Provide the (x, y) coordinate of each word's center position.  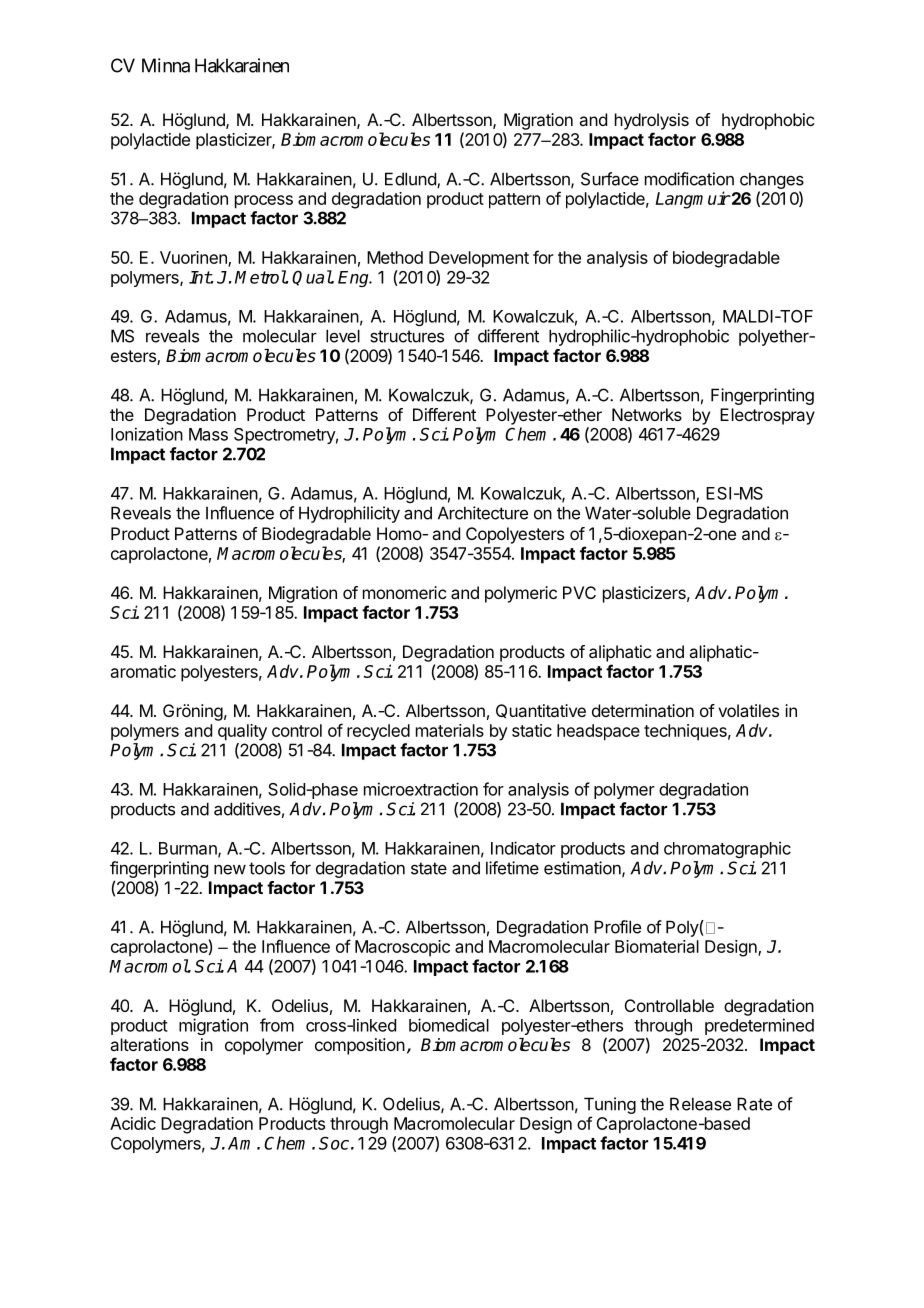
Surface (610, 179)
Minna (166, 65)
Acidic (133, 1123)
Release (700, 1104)
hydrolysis (652, 121)
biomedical (449, 1025)
